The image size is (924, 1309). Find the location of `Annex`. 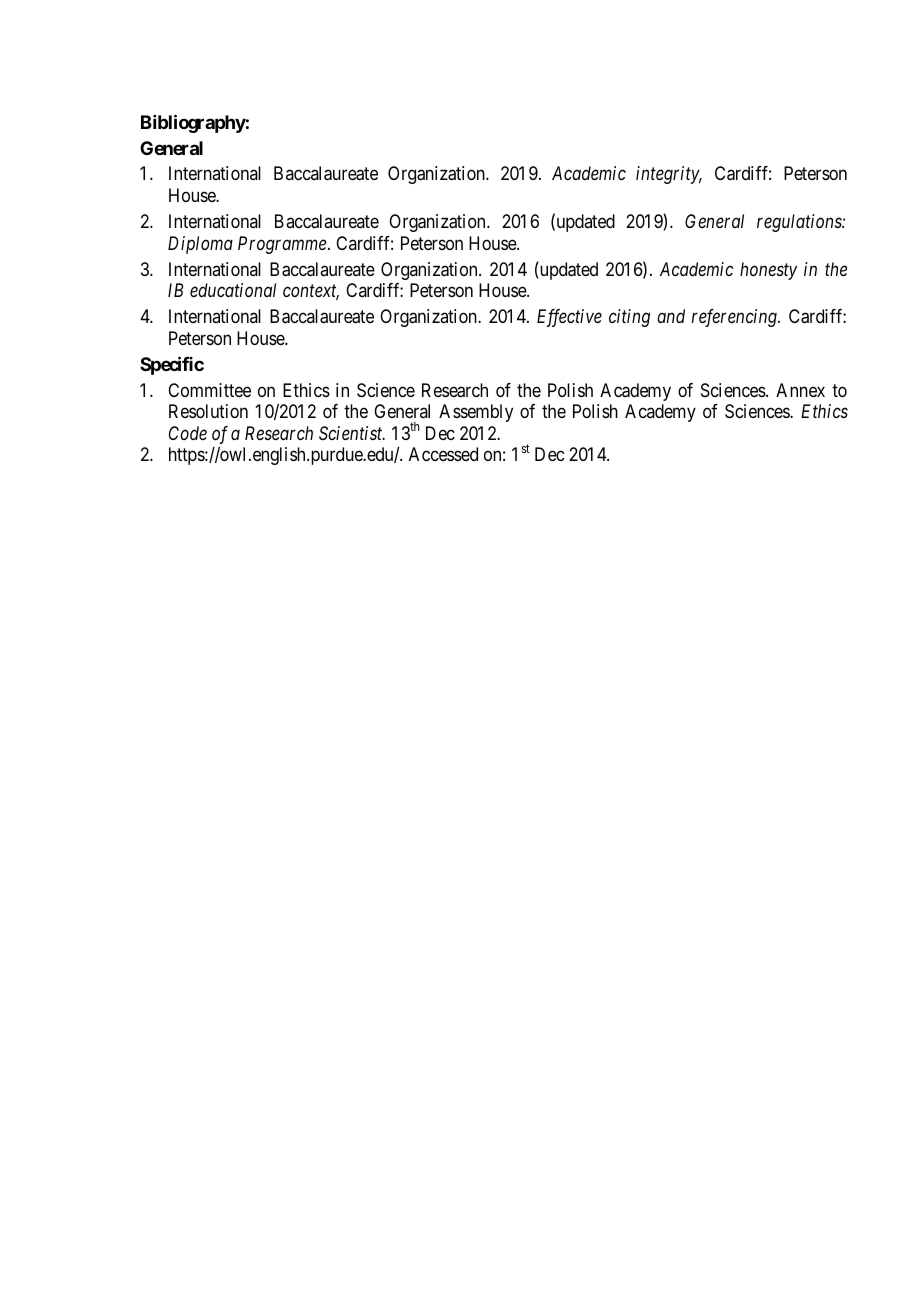

Annex is located at coordinates (800, 390).
